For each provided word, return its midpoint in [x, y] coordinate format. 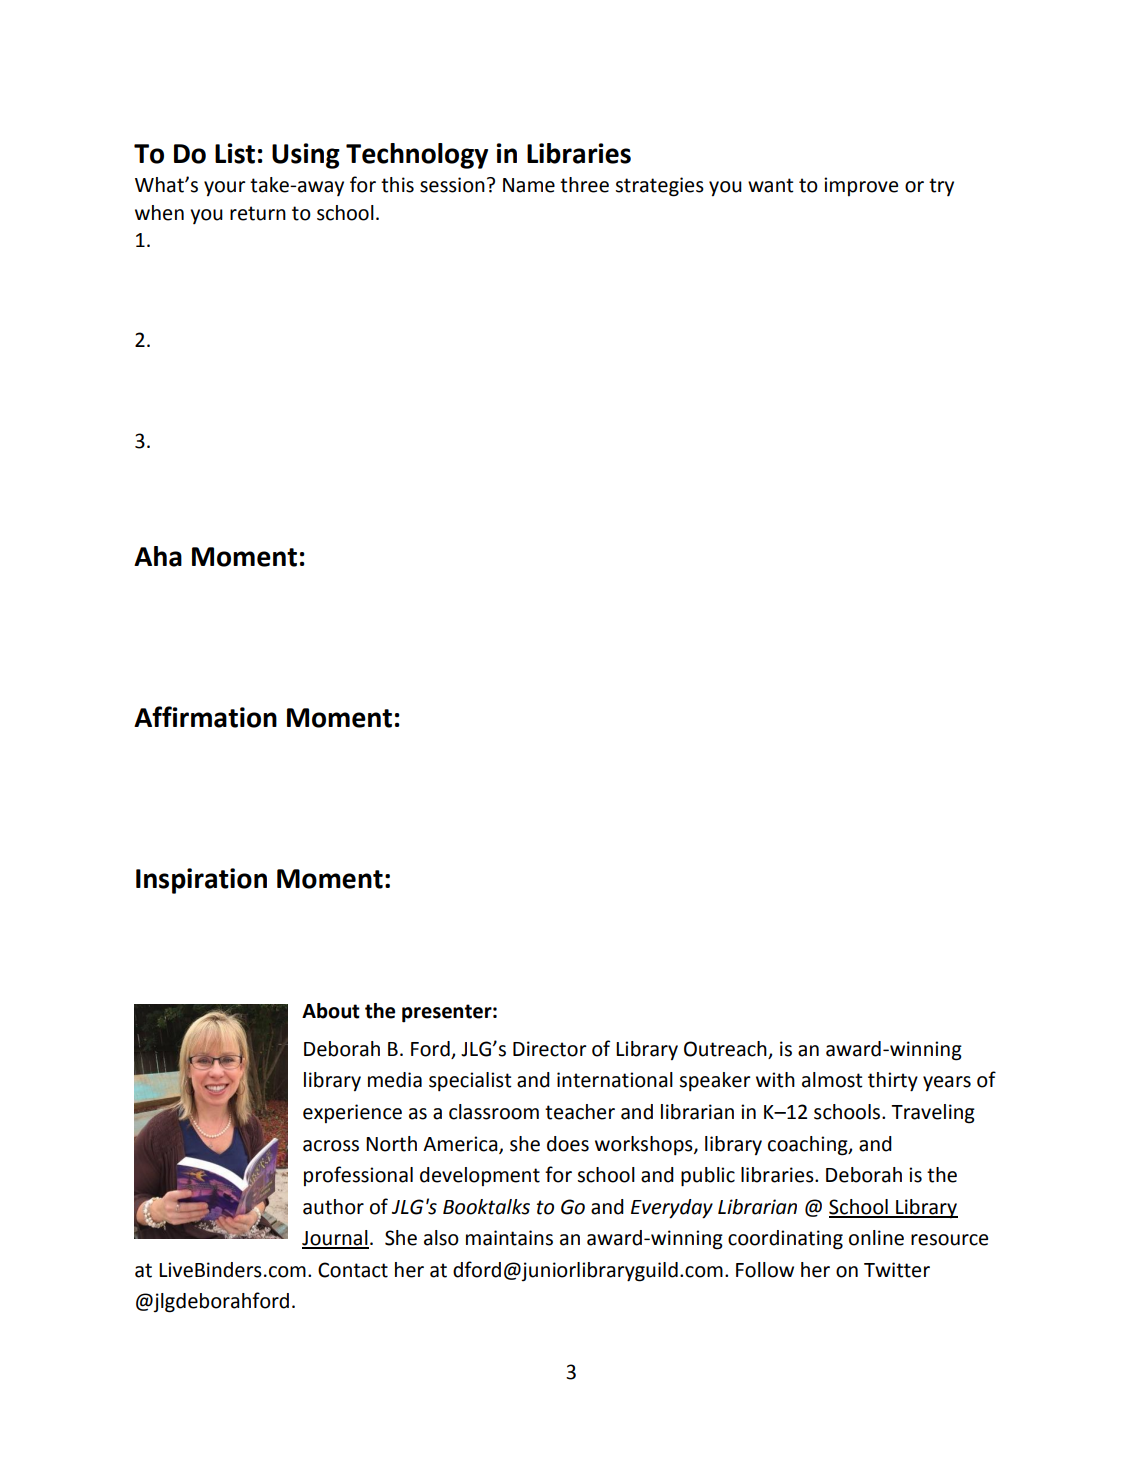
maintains [509, 1238]
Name [529, 185]
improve [861, 186]
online [876, 1238]
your [225, 188]
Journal [335, 1239]
